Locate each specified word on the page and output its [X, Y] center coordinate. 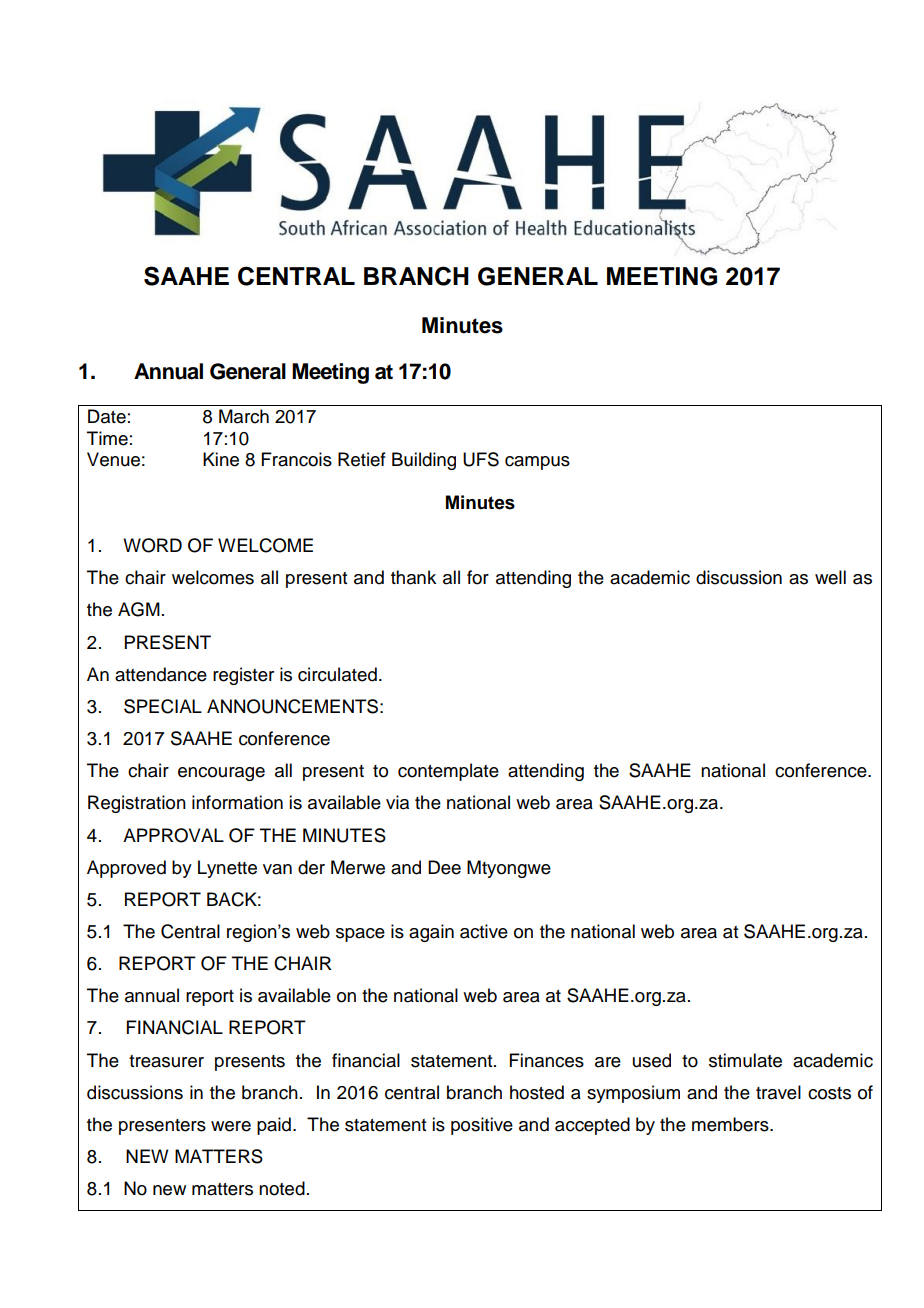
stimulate [745, 1060]
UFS [481, 459]
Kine [221, 459]
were [231, 1126]
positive [482, 1126]
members [731, 1124]
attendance [161, 674]
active [484, 931]
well [830, 577]
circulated [337, 674]
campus [537, 463]
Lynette [227, 869]
